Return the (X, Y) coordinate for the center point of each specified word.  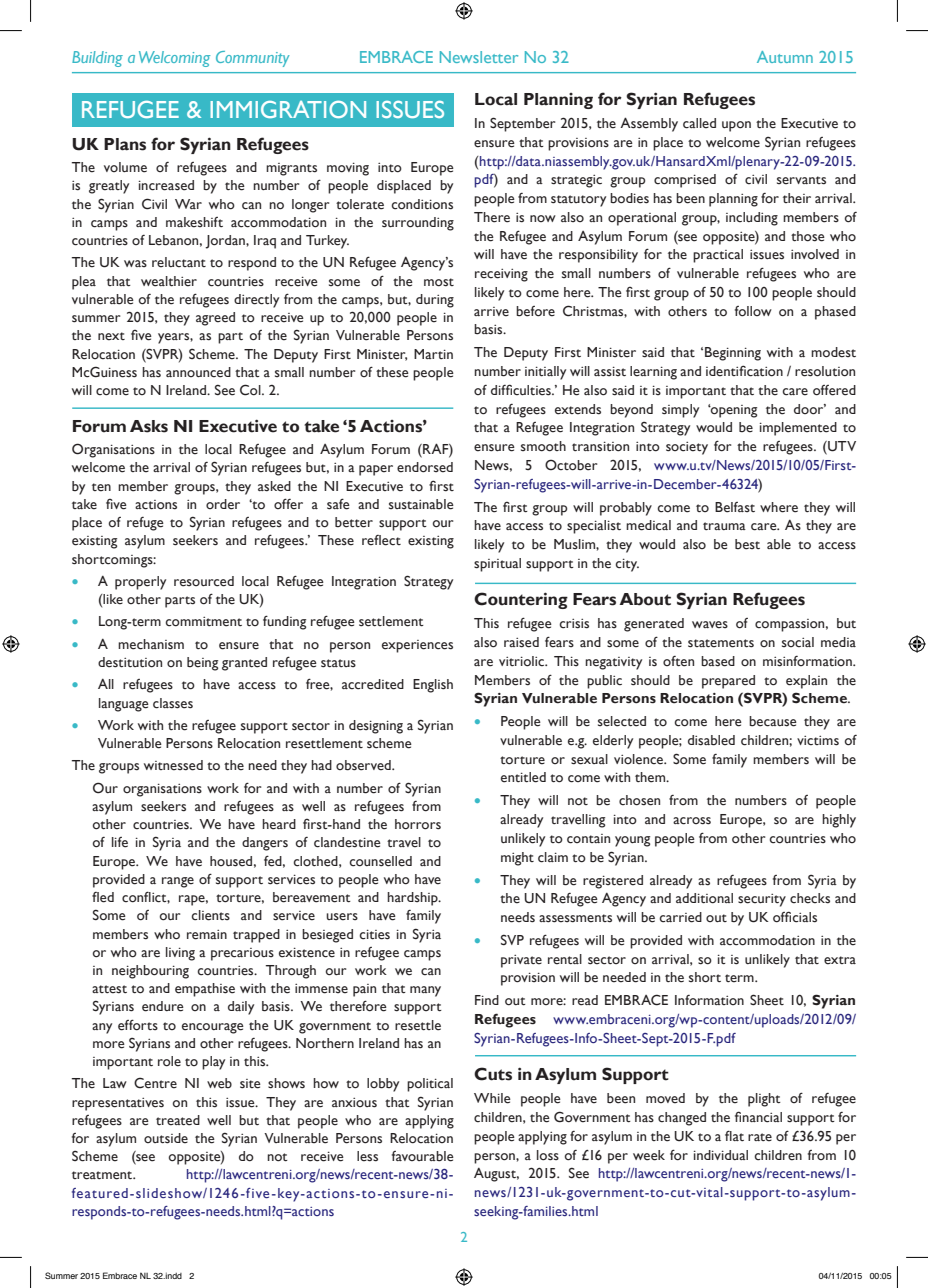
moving (348, 169)
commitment (203, 621)
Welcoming (174, 59)
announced (198, 372)
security (762, 900)
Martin (433, 354)
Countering (521, 600)
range (178, 882)
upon (736, 126)
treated (178, 1120)
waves (710, 625)
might (517, 859)
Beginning (733, 354)
